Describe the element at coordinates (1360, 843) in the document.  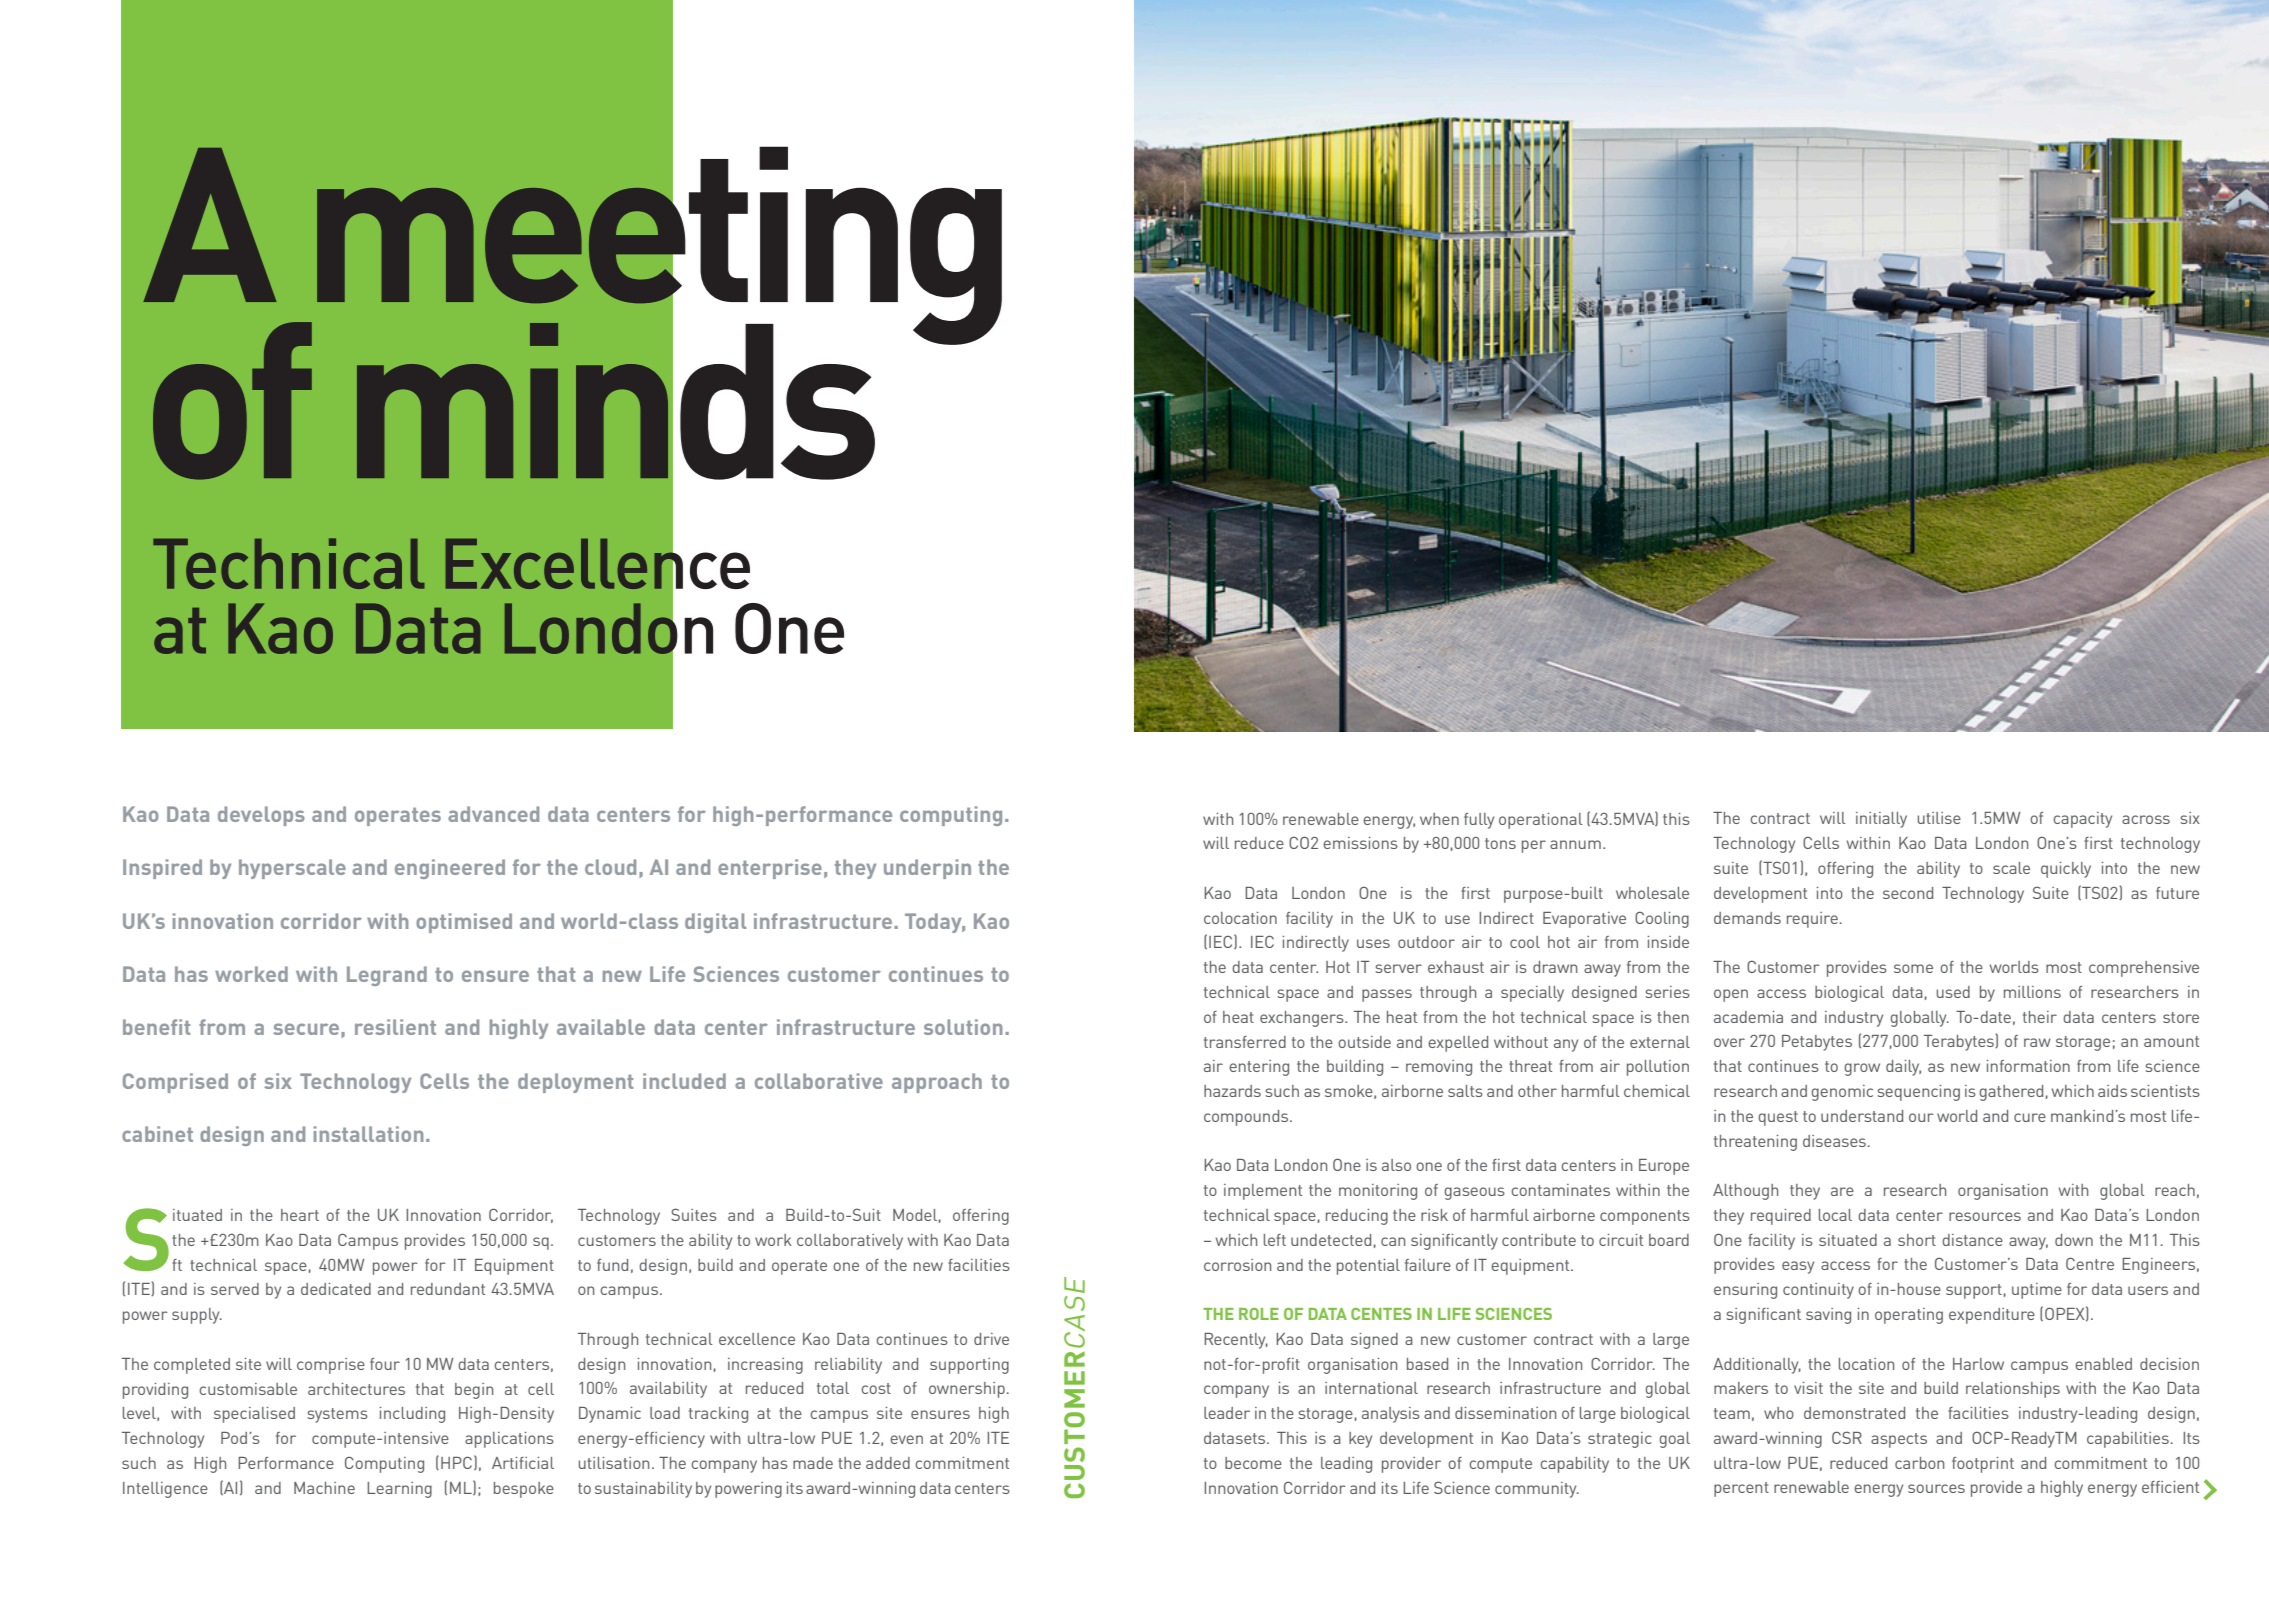
I see `emissions` at that location.
